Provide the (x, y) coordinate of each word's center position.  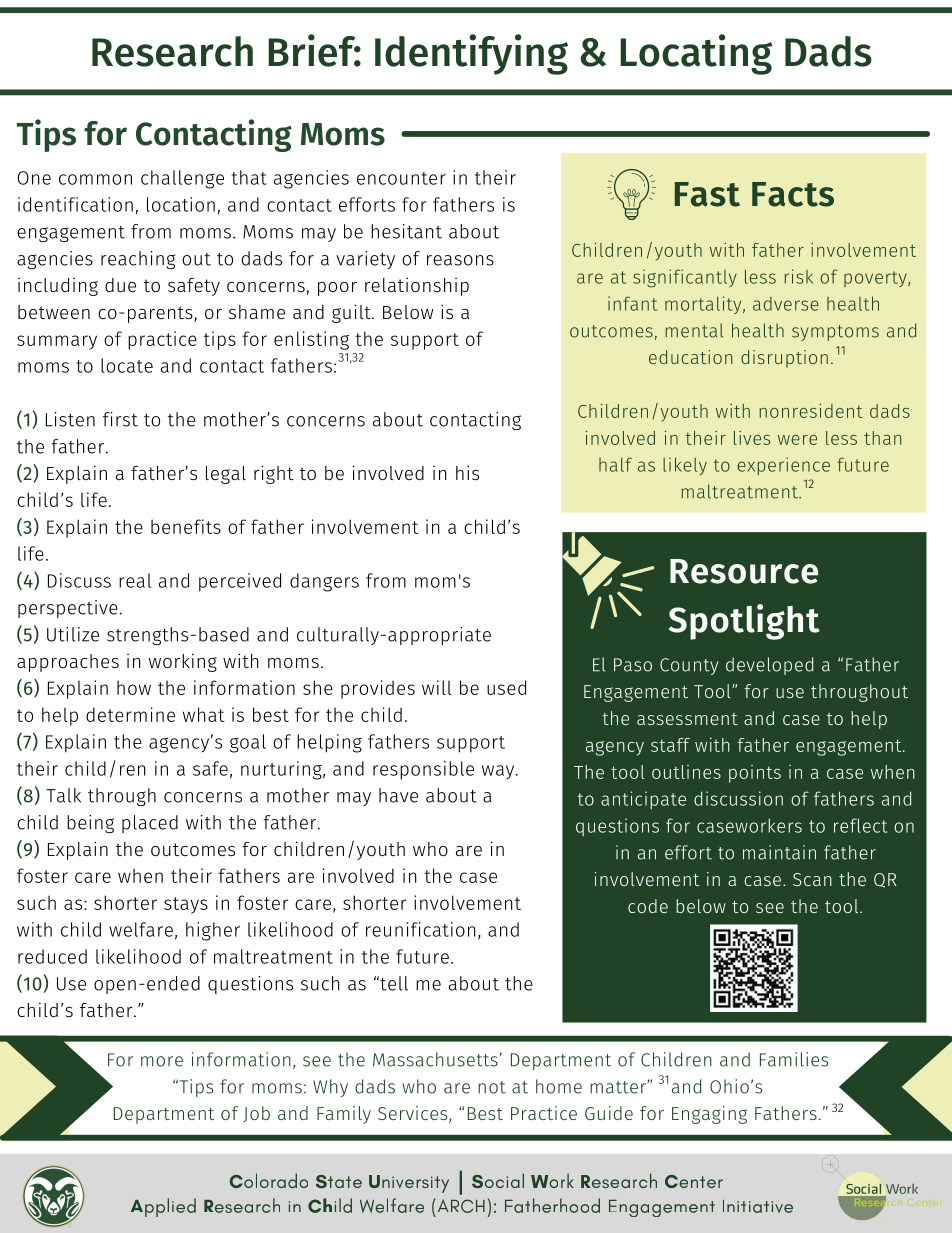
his (467, 472)
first (120, 419)
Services (414, 1114)
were (797, 440)
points (755, 774)
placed (150, 824)
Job (256, 1114)
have (398, 795)
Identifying (471, 54)
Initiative (758, 1206)
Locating (696, 54)
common (95, 179)
